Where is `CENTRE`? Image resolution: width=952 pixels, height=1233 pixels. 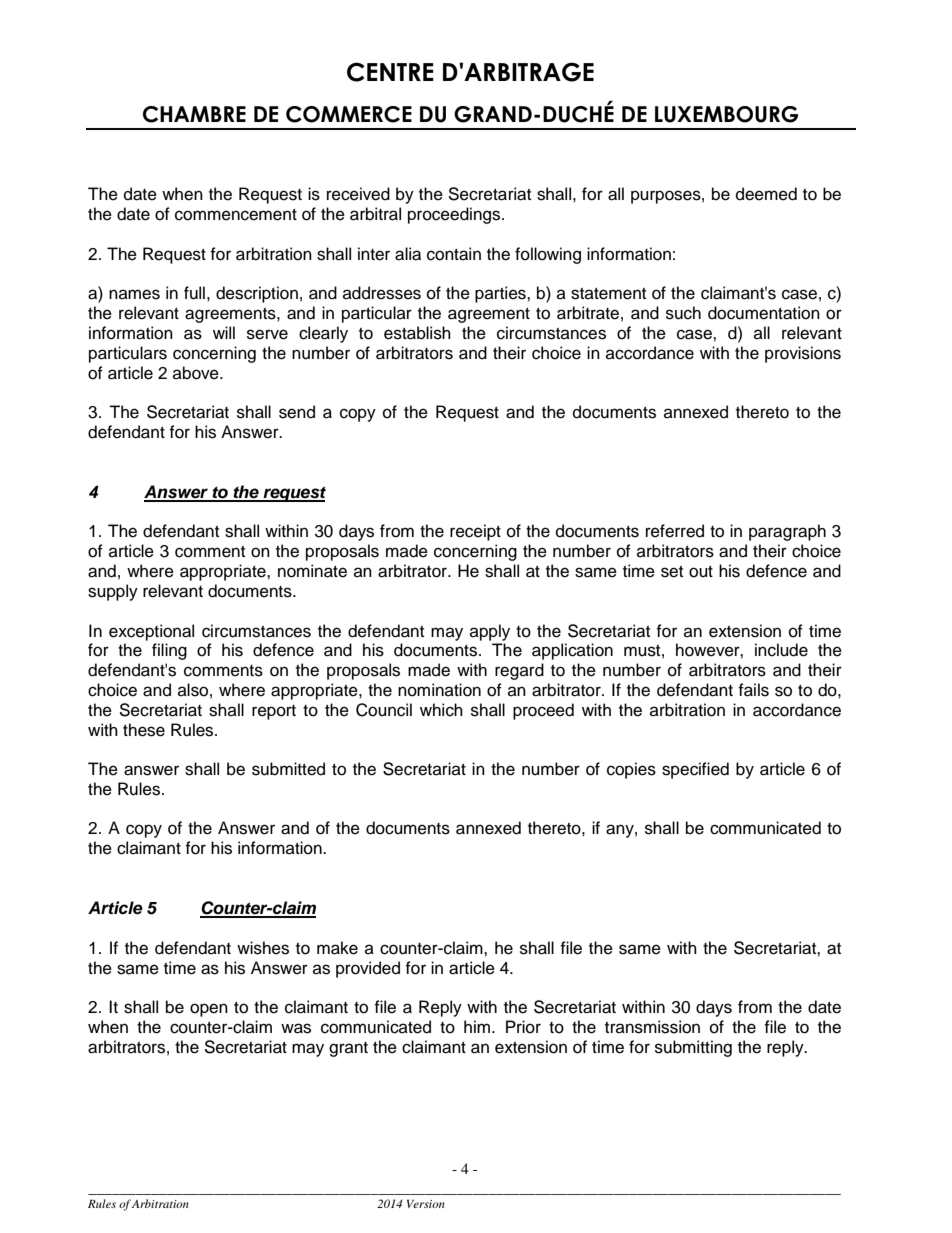 CENTRE is located at coordinates (390, 72).
